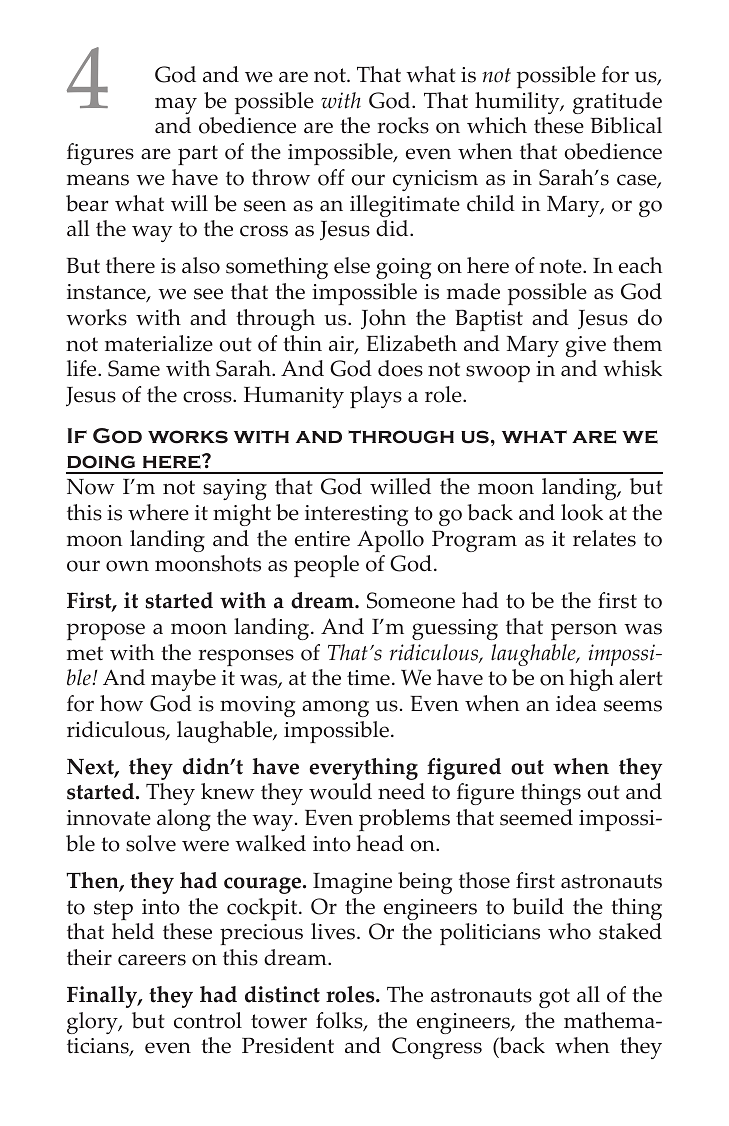 This page has width=729, height=1126. Describe the element at coordinates (576, 703) in the page. I see `idea` at that location.
